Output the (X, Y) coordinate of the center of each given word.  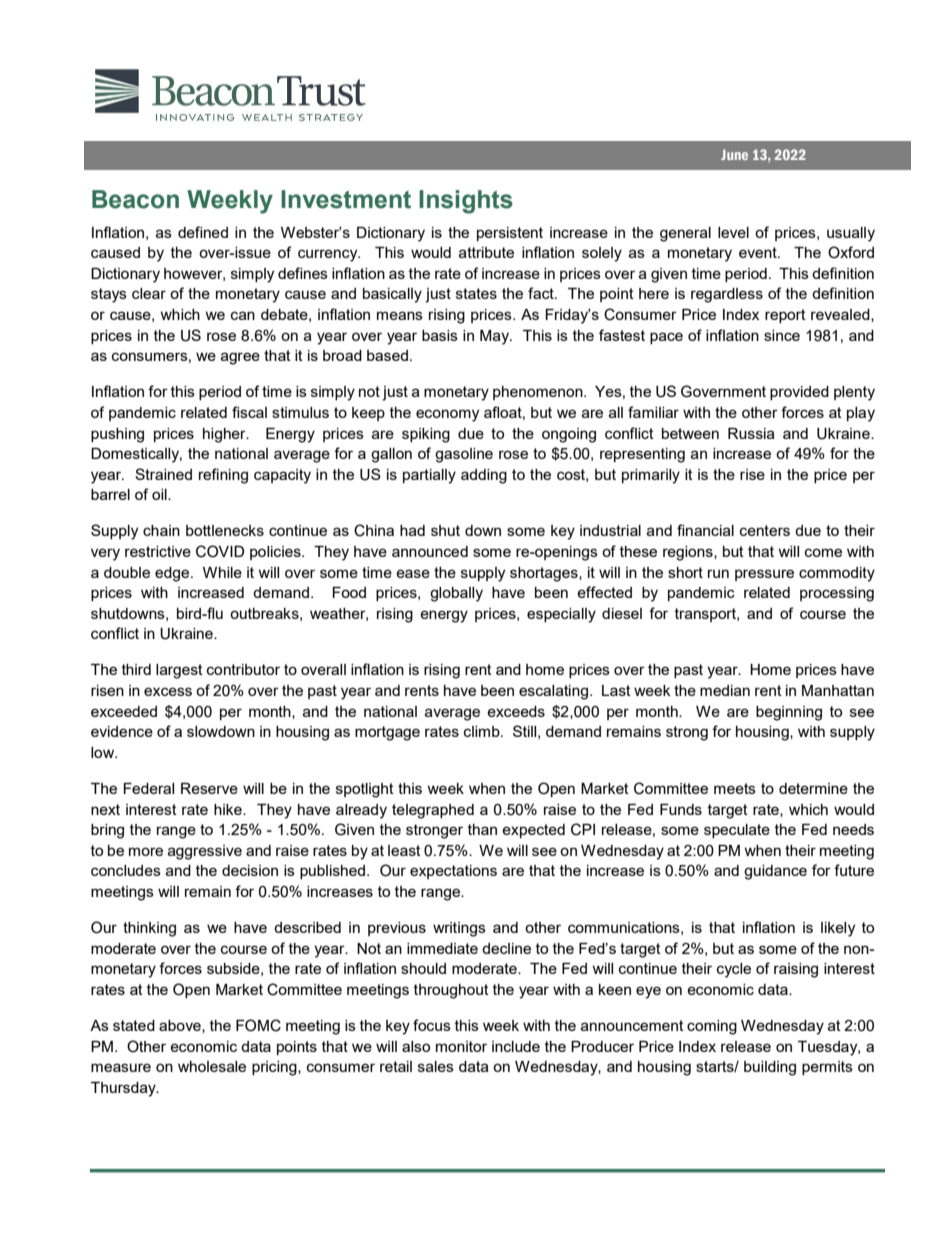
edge (172, 574)
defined (203, 232)
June (734, 154)
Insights (466, 202)
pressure (764, 575)
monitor (461, 1046)
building (770, 1068)
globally (456, 594)
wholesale (212, 1066)
